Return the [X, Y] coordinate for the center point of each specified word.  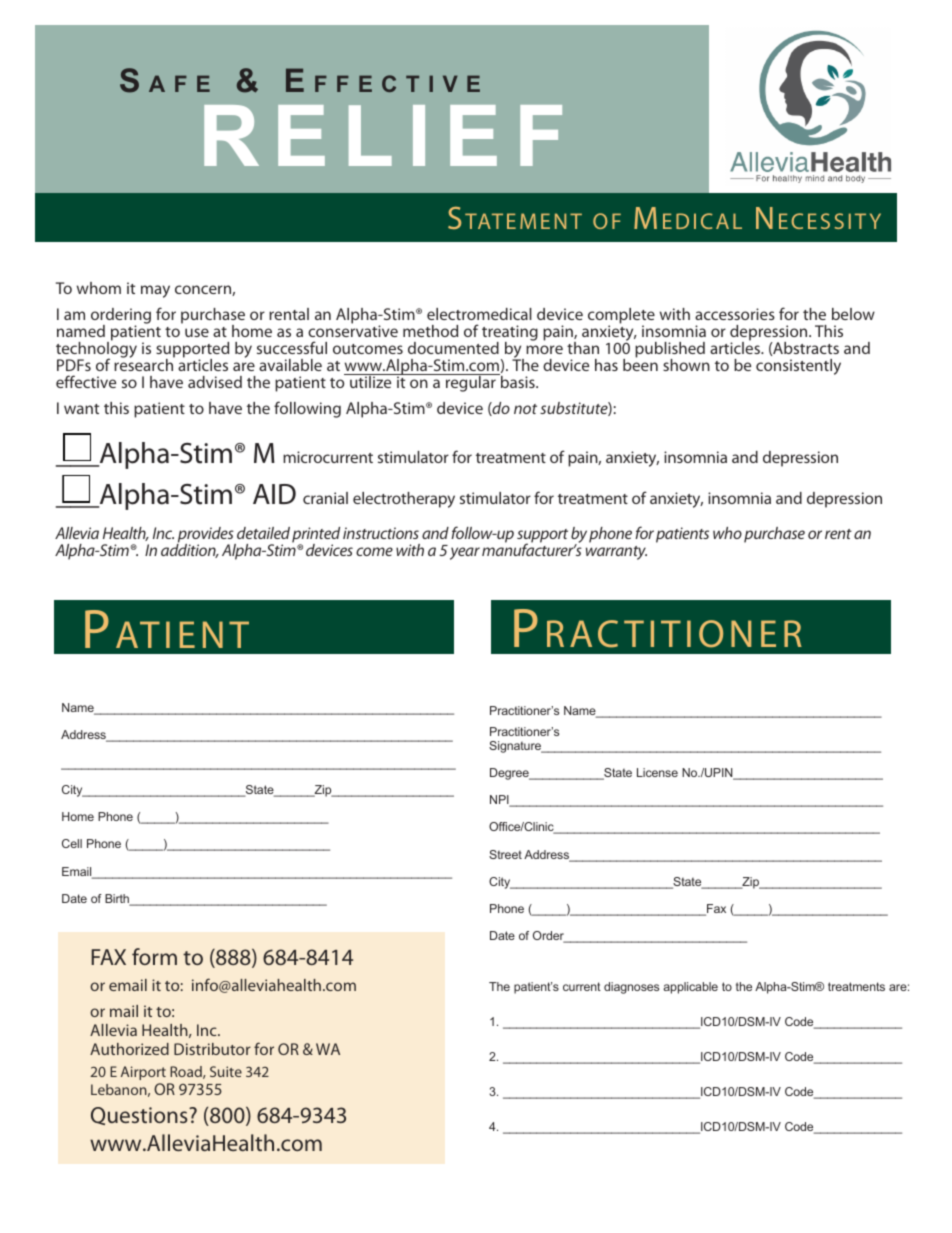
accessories [735, 314]
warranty [616, 553]
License [657, 772]
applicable [690, 988]
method [430, 331]
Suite [226, 1071]
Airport [143, 1073]
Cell [72, 843]
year [465, 553]
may [155, 291]
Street [505, 854]
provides [206, 536]
